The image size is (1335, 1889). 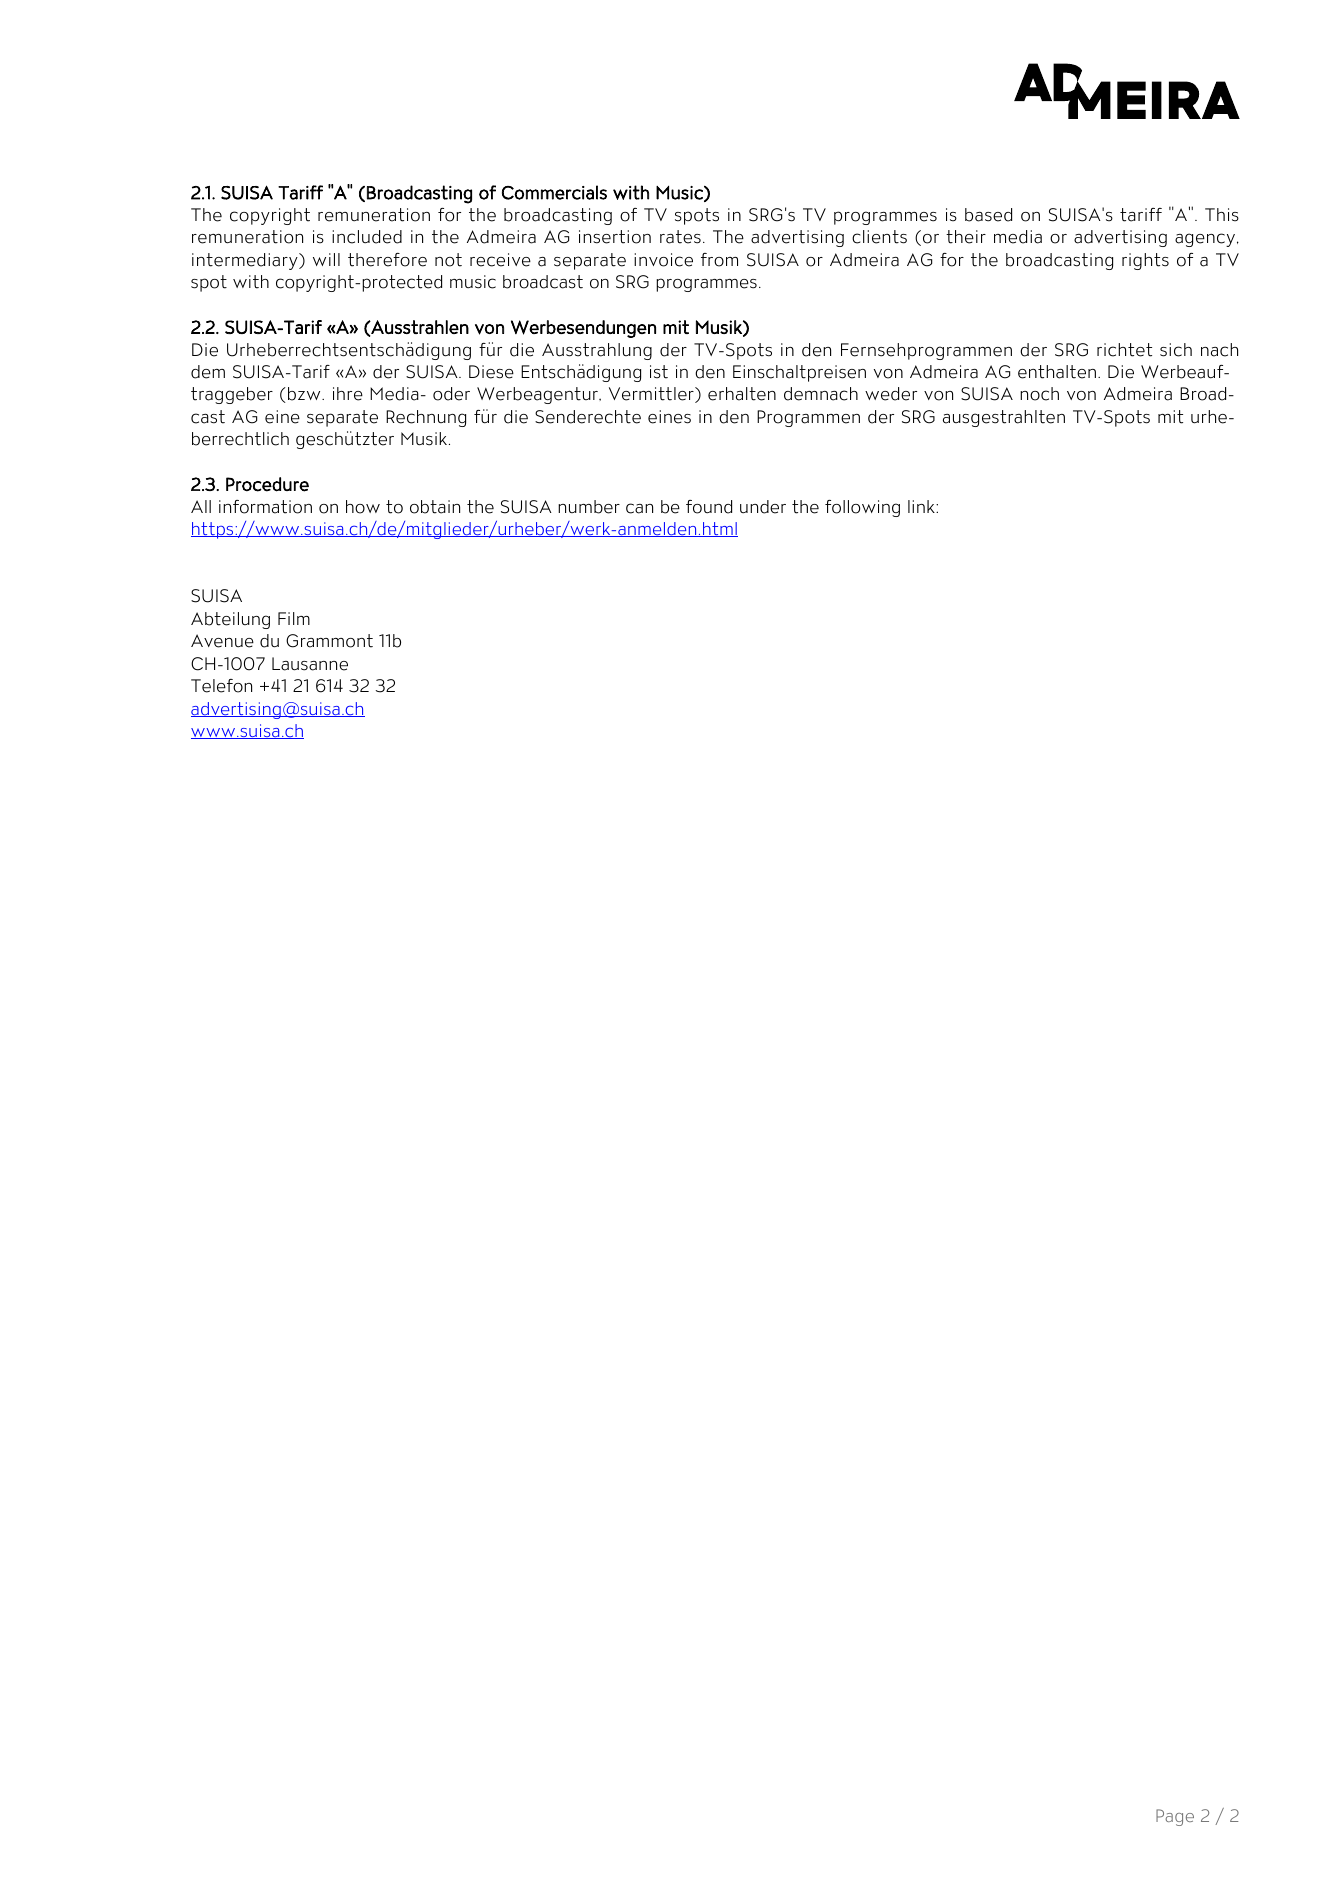 What do you see at coordinates (1145, 261) in the image?
I see `rights` at bounding box center [1145, 261].
